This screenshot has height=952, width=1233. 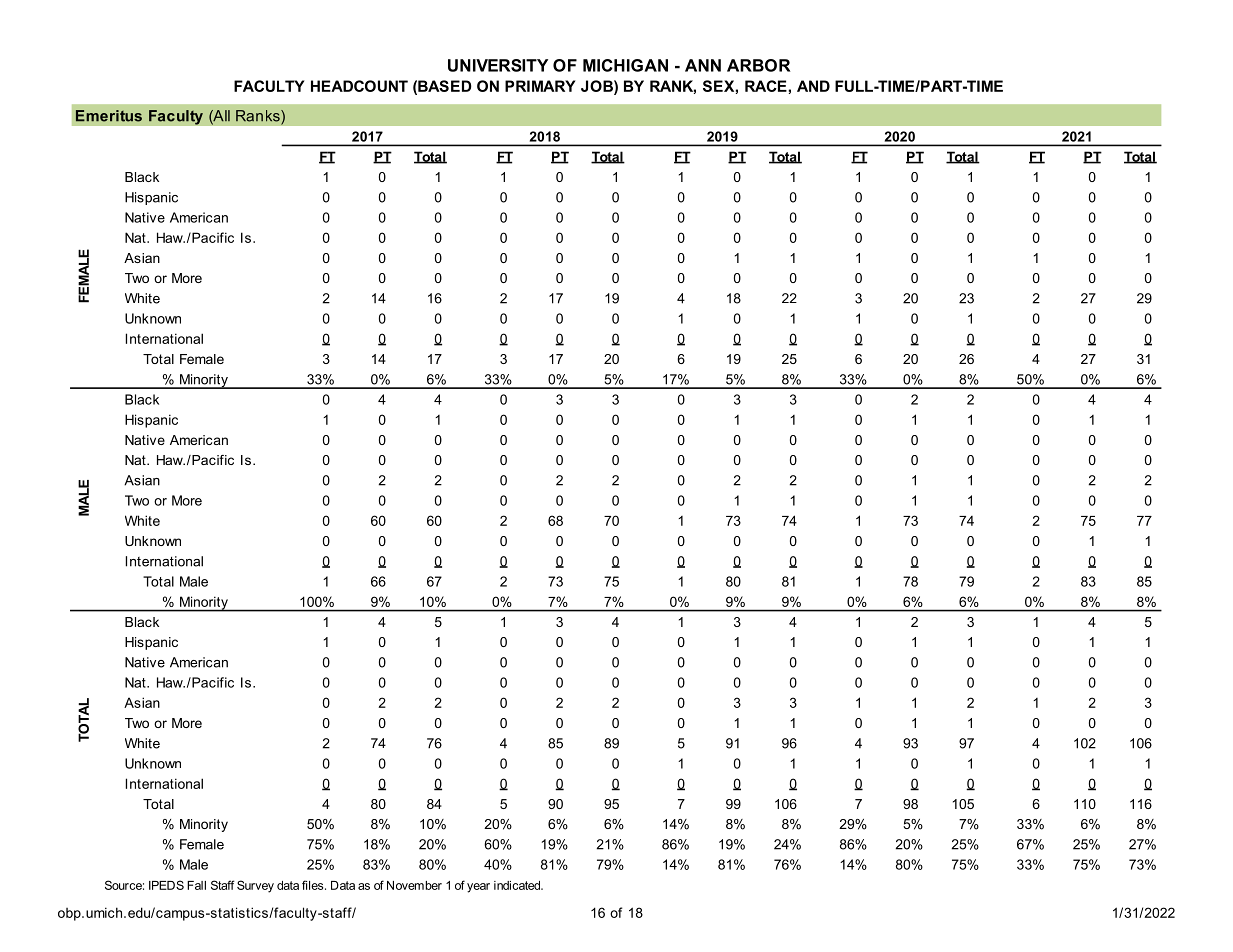 I want to click on files, so click(x=314, y=885).
